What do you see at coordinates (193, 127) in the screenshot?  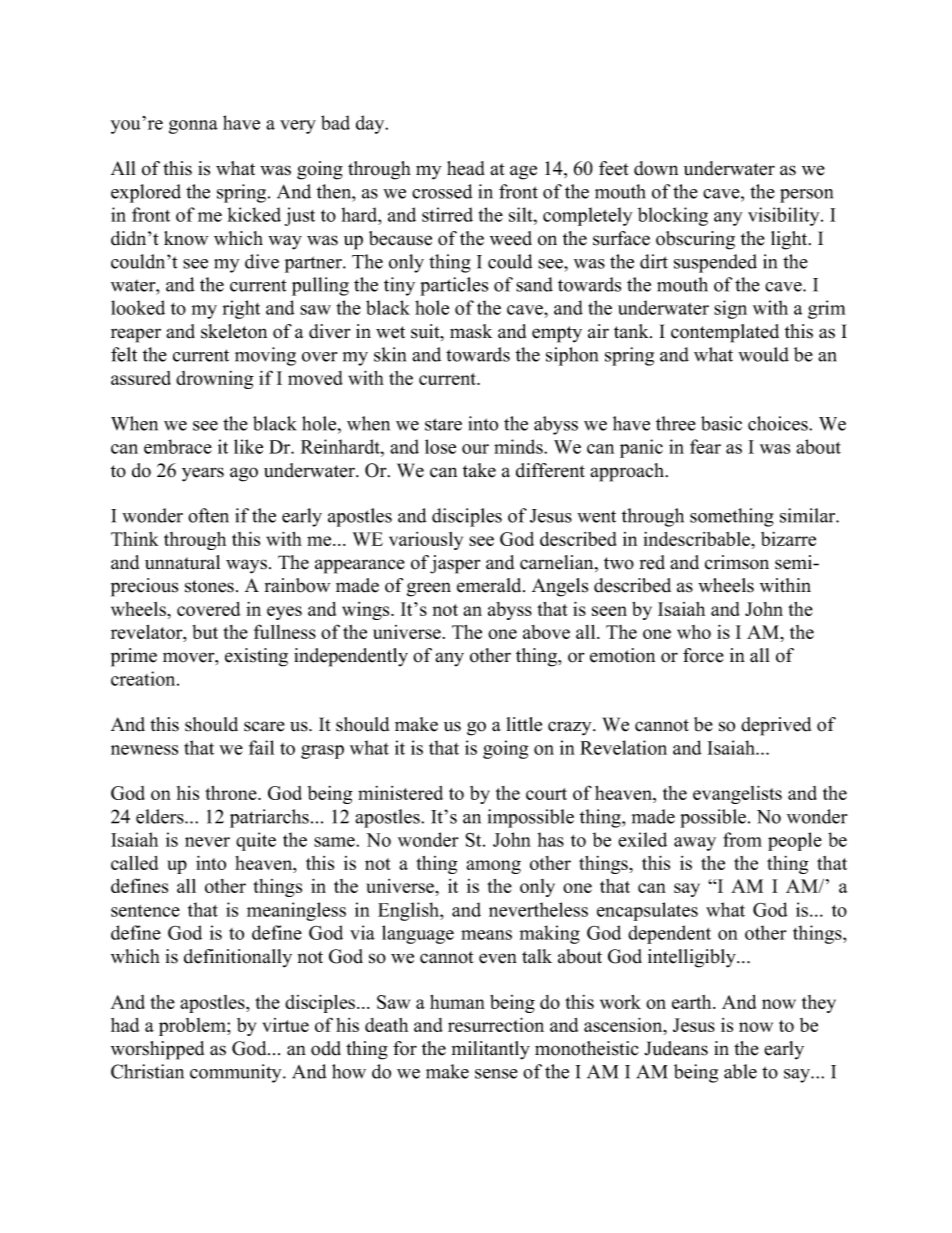 I see `gonna` at bounding box center [193, 127].
